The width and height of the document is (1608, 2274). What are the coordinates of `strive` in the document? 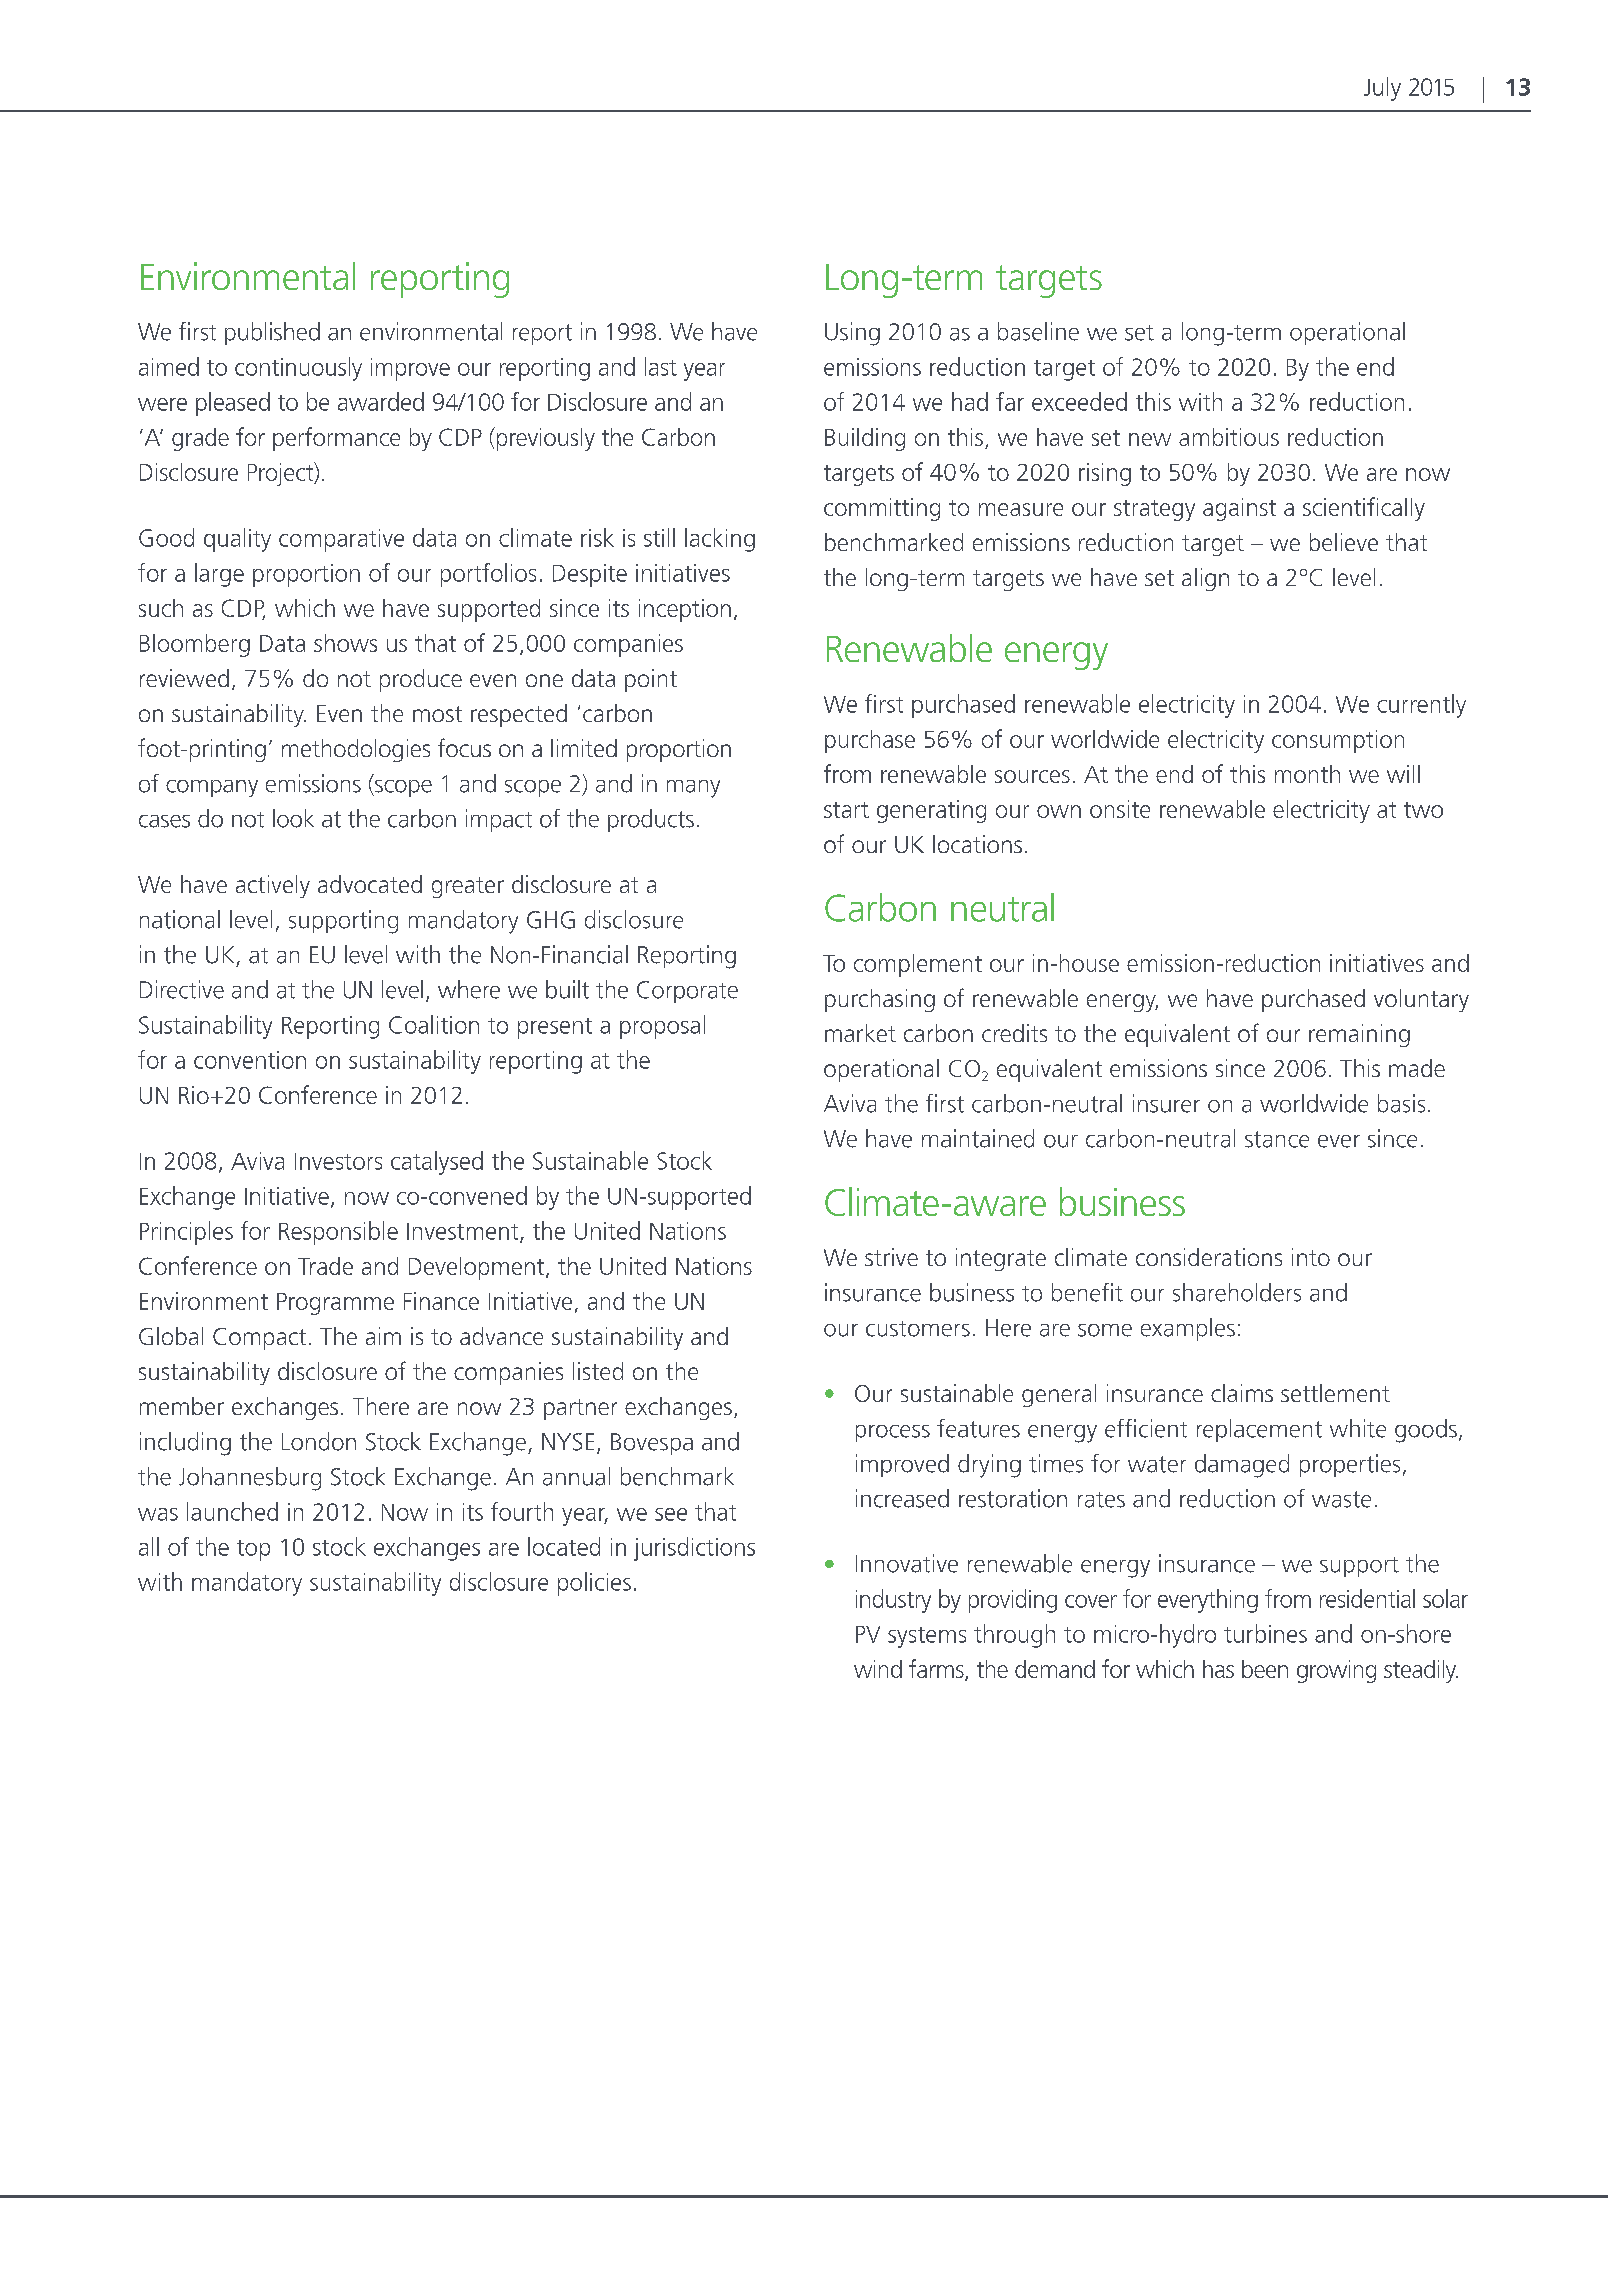 It's located at (891, 1257).
